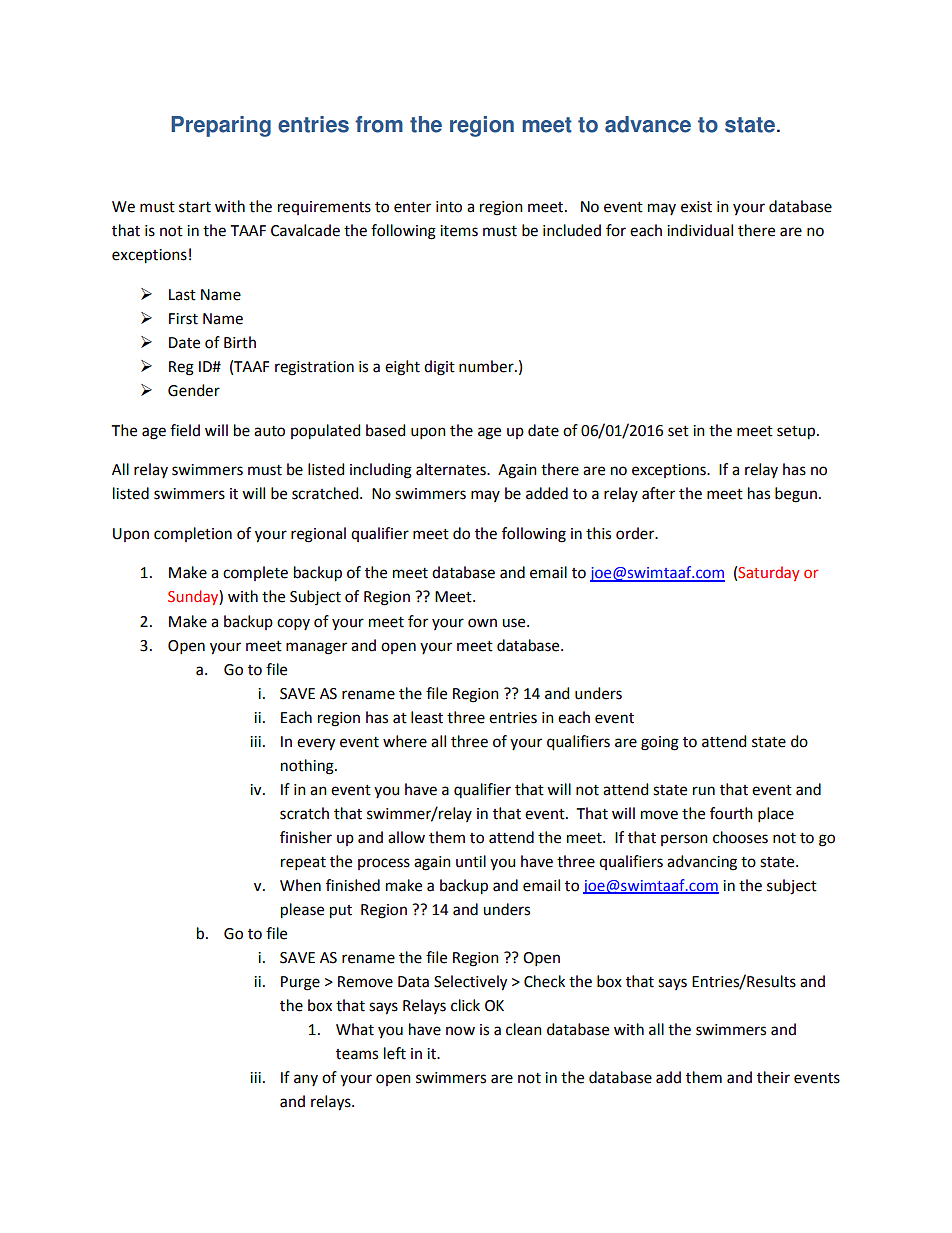  Describe the element at coordinates (696, 207) in the image. I see `exist` at that location.
